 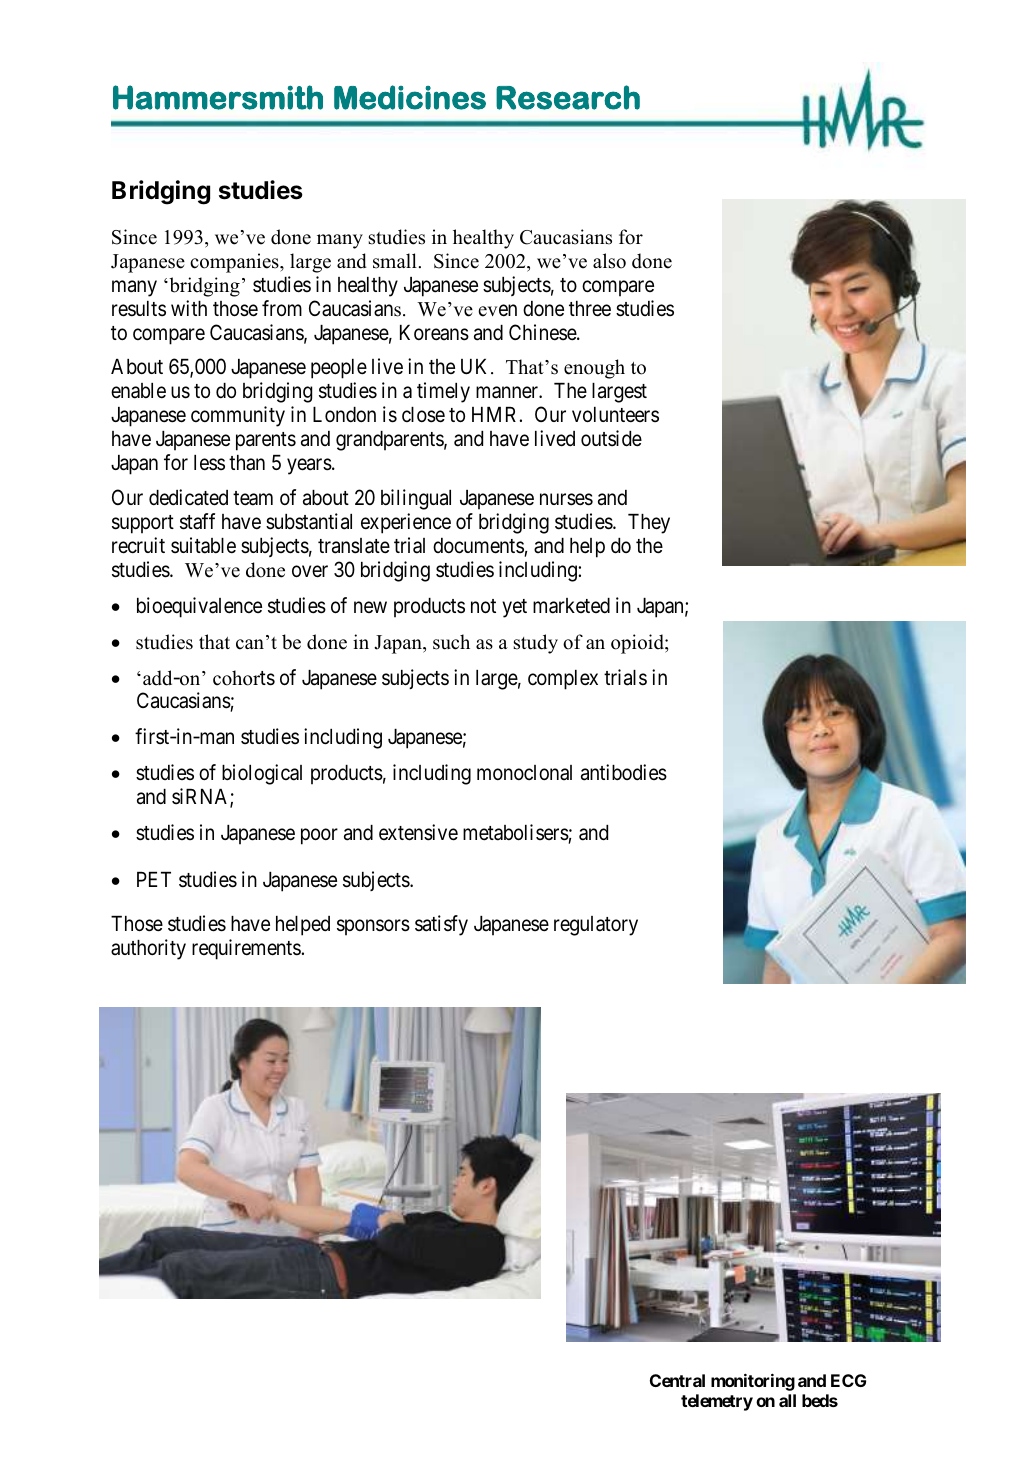 I want to click on also, so click(x=609, y=261).
